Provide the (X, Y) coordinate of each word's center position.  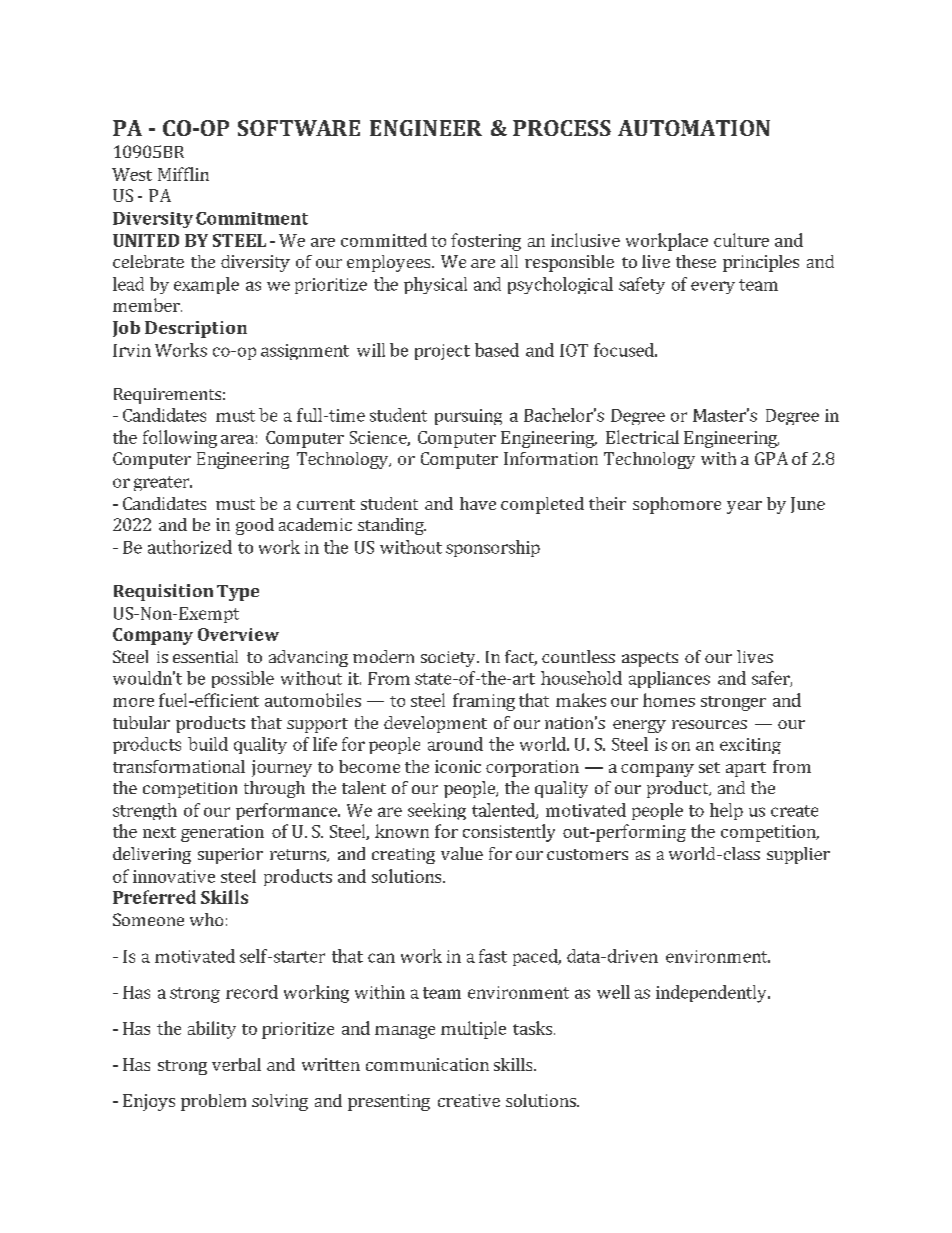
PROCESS (562, 128)
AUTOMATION (694, 128)
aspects (650, 659)
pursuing (468, 417)
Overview (238, 634)
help (726, 811)
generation (222, 833)
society (449, 659)
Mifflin (183, 174)
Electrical (642, 437)
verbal (236, 1064)
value (462, 853)
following (180, 439)
